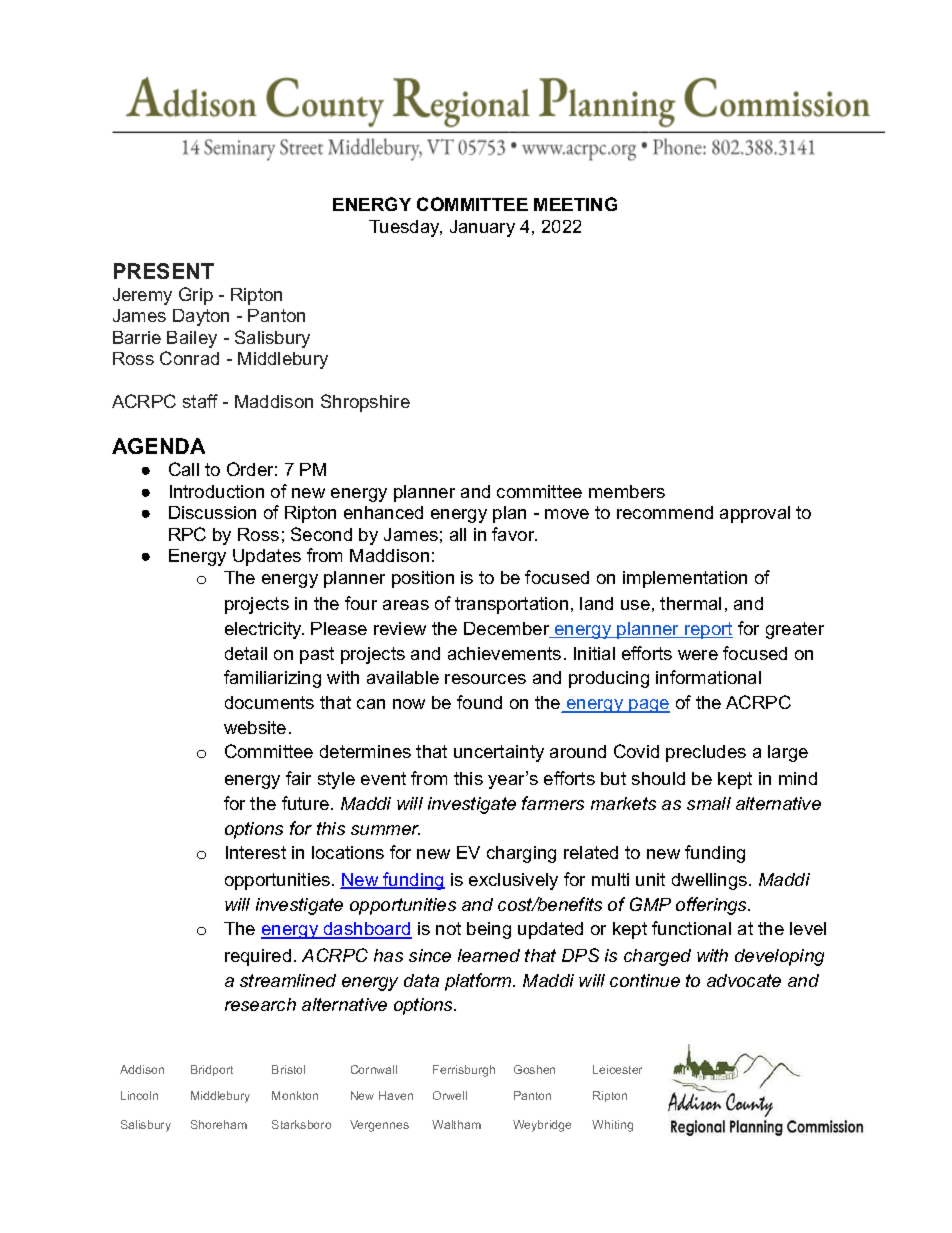 This screenshot has height=1233, width=952. I want to click on Orwell, so click(450, 1095).
